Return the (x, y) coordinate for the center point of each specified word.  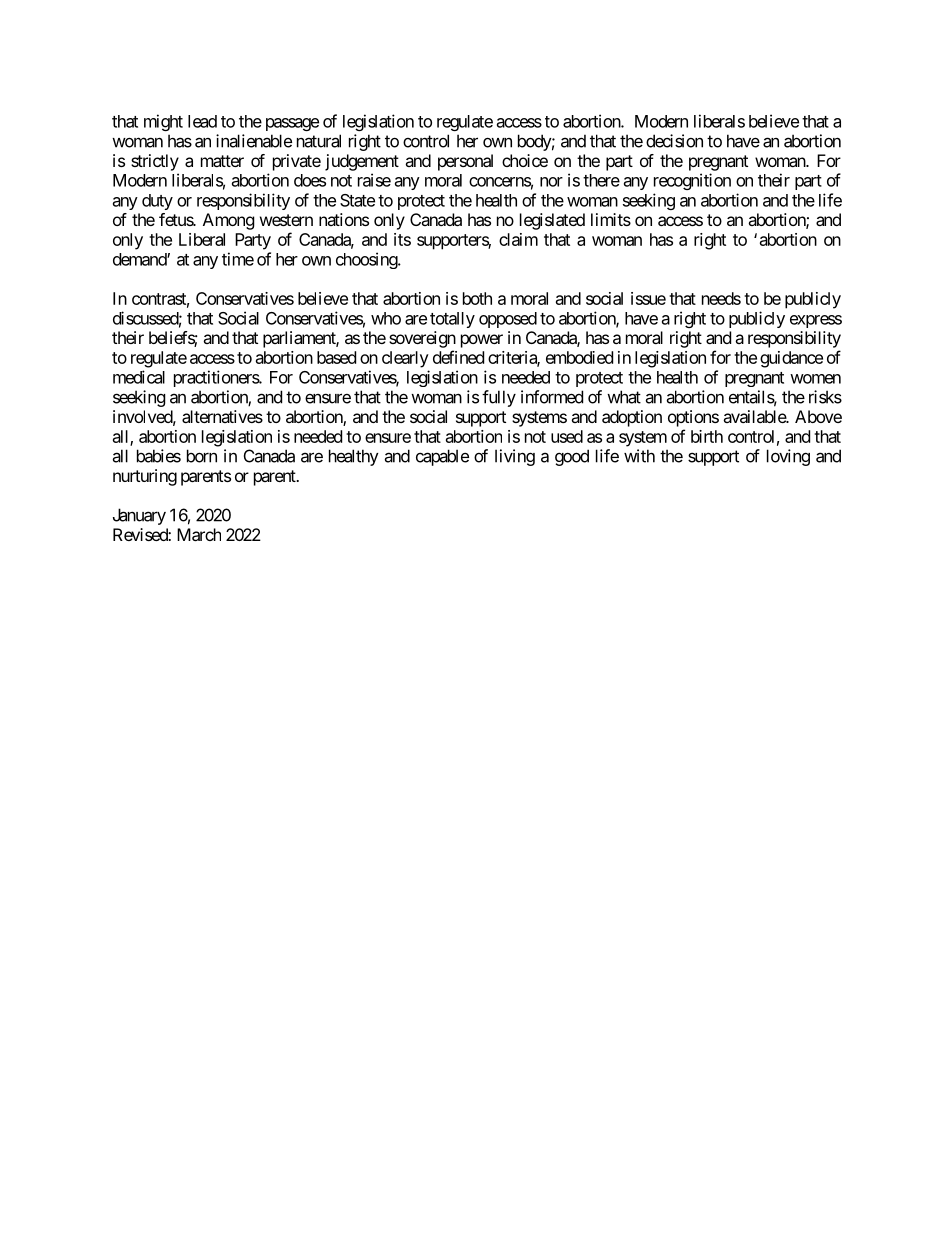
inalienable (254, 141)
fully (499, 398)
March (199, 534)
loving (788, 457)
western (286, 220)
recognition (692, 181)
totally (452, 320)
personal (465, 162)
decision (674, 141)
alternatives (222, 416)
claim (518, 239)
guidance (791, 359)
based (336, 357)
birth (707, 436)
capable (442, 457)
